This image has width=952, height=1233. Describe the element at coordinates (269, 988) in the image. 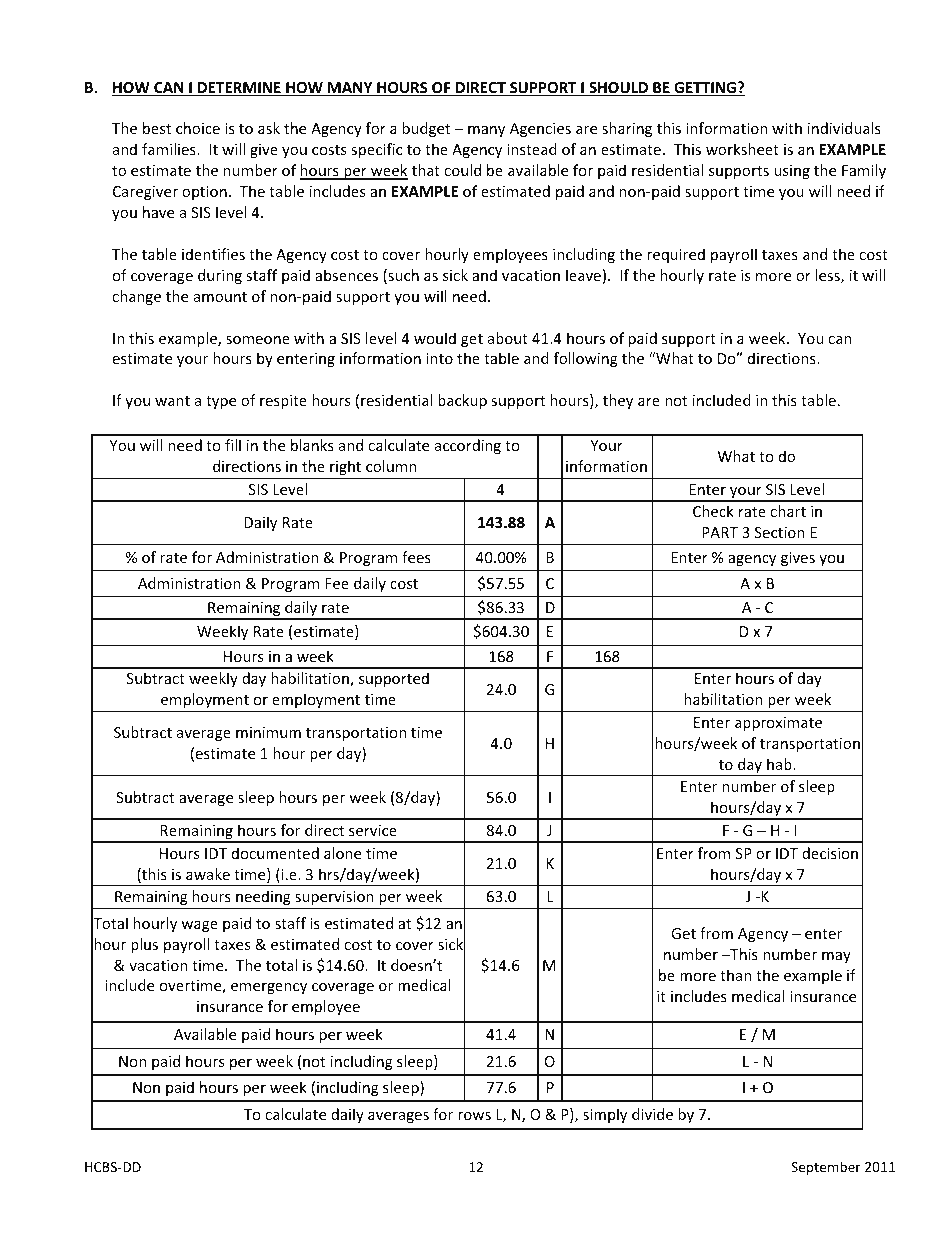

I see `emergency` at that location.
